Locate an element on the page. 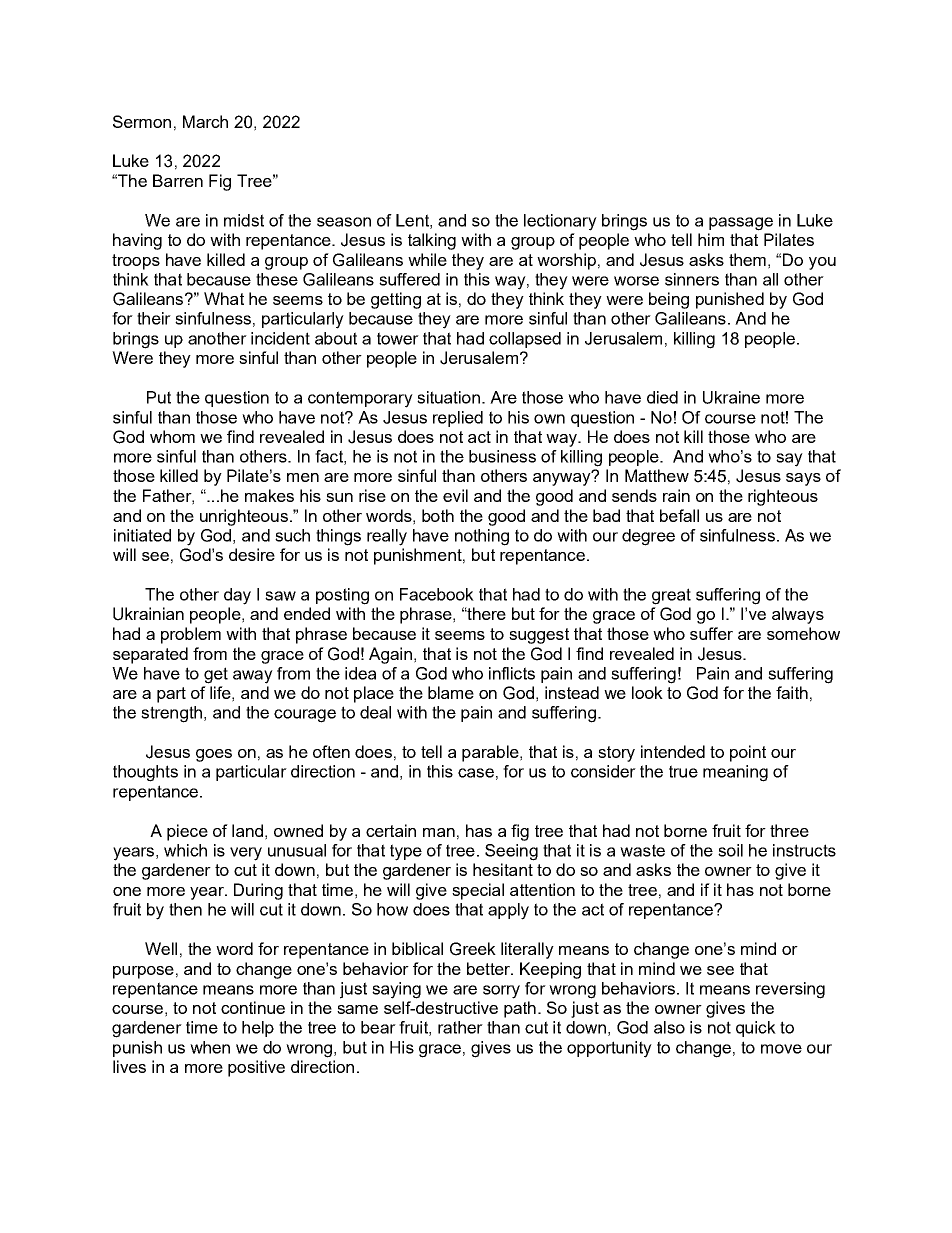 This image has width=952, height=1233. business is located at coordinates (502, 456).
